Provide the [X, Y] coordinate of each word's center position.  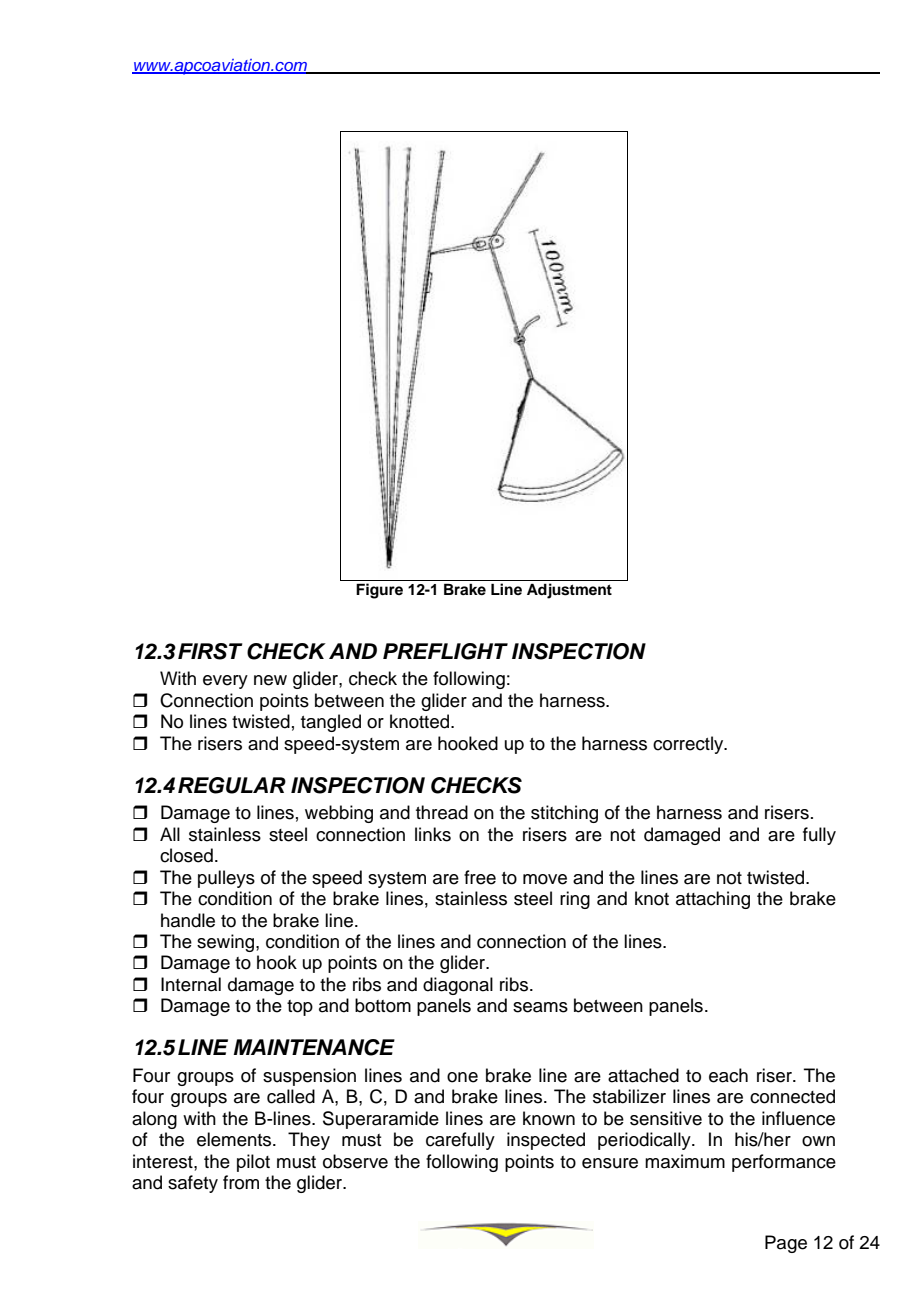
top [300, 1008]
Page [786, 1244]
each [728, 1075]
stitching [564, 814]
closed [186, 855]
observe [355, 1161]
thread [442, 812]
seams [540, 1007]
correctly [689, 745]
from [241, 1182]
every [225, 682]
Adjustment [569, 591]
